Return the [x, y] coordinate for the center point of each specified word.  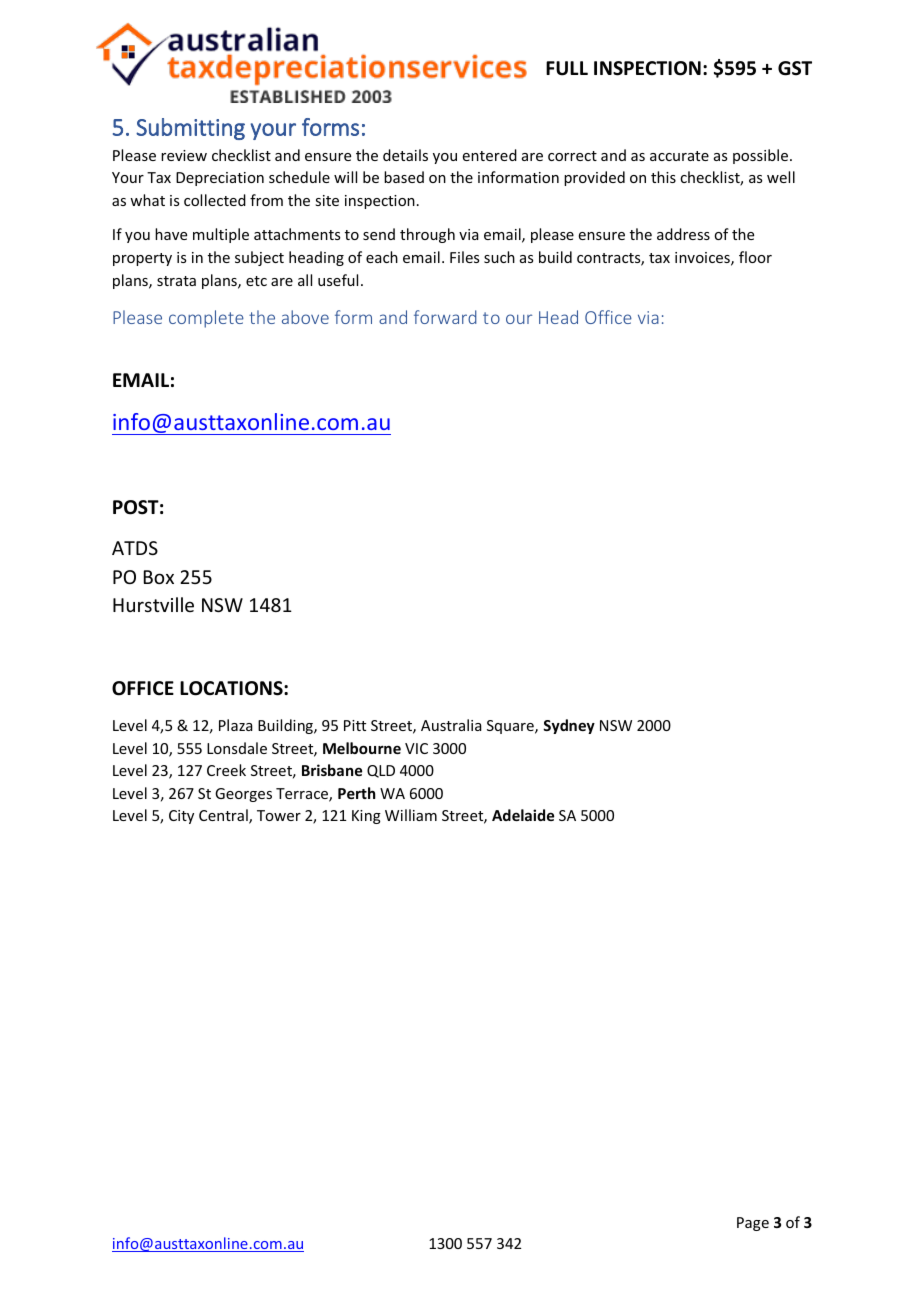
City [181, 817]
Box [159, 577]
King [366, 817]
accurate [679, 156]
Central [224, 816]
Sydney [569, 726]
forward [445, 317]
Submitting [190, 129]
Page [753, 1224]
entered [490, 155]
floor [755, 257]
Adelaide [523, 815]
